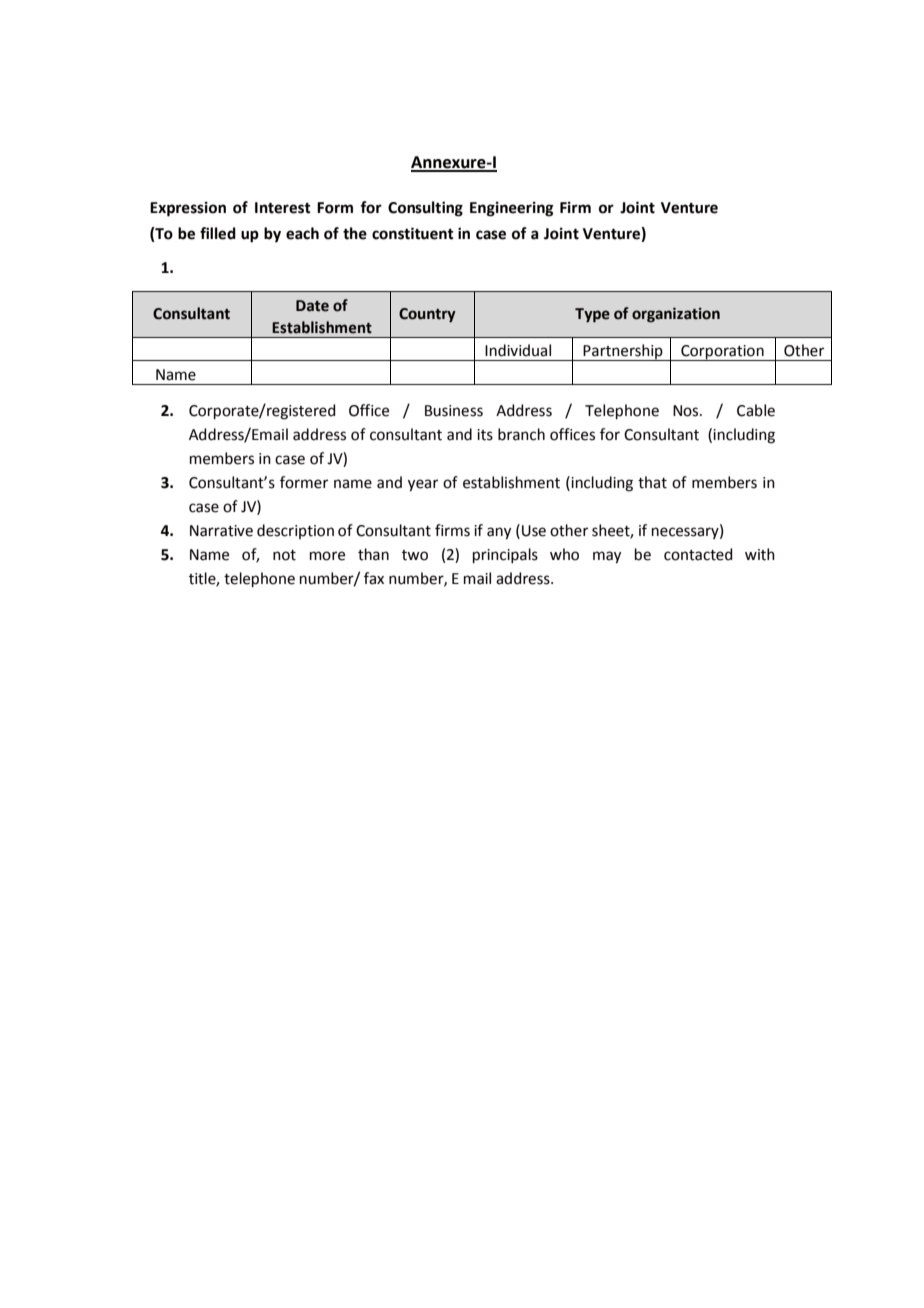 The width and height of the screenshot is (924, 1308). What do you see at coordinates (687, 411) in the screenshot?
I see `Nos` at bounding box center [687, 411].
